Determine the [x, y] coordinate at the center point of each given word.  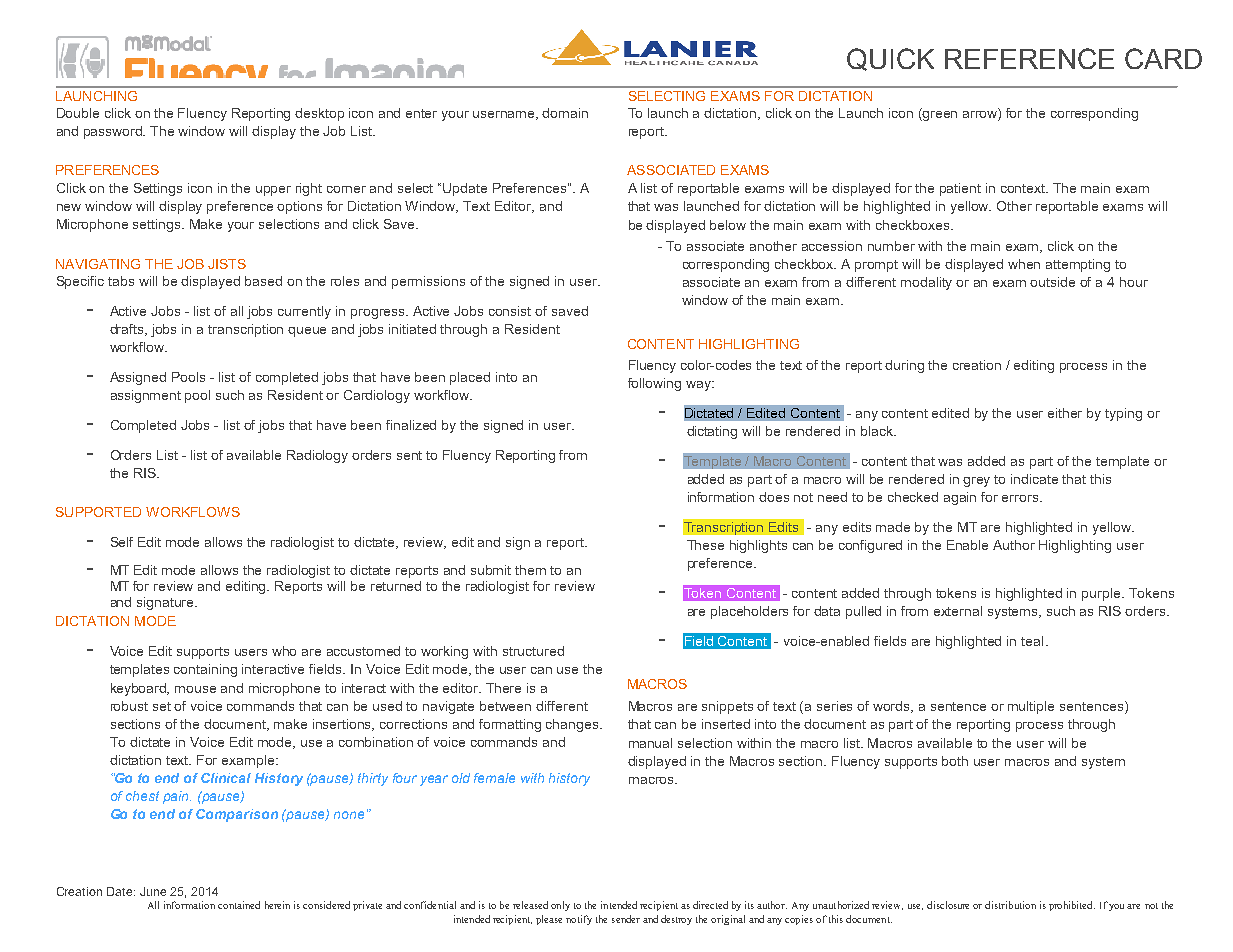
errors [1021, 498]
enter [421, 113]
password [114, 132]
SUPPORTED [98, 512]
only [560, 906]
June [153, 891]
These [705, 545]
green [939, 114]
